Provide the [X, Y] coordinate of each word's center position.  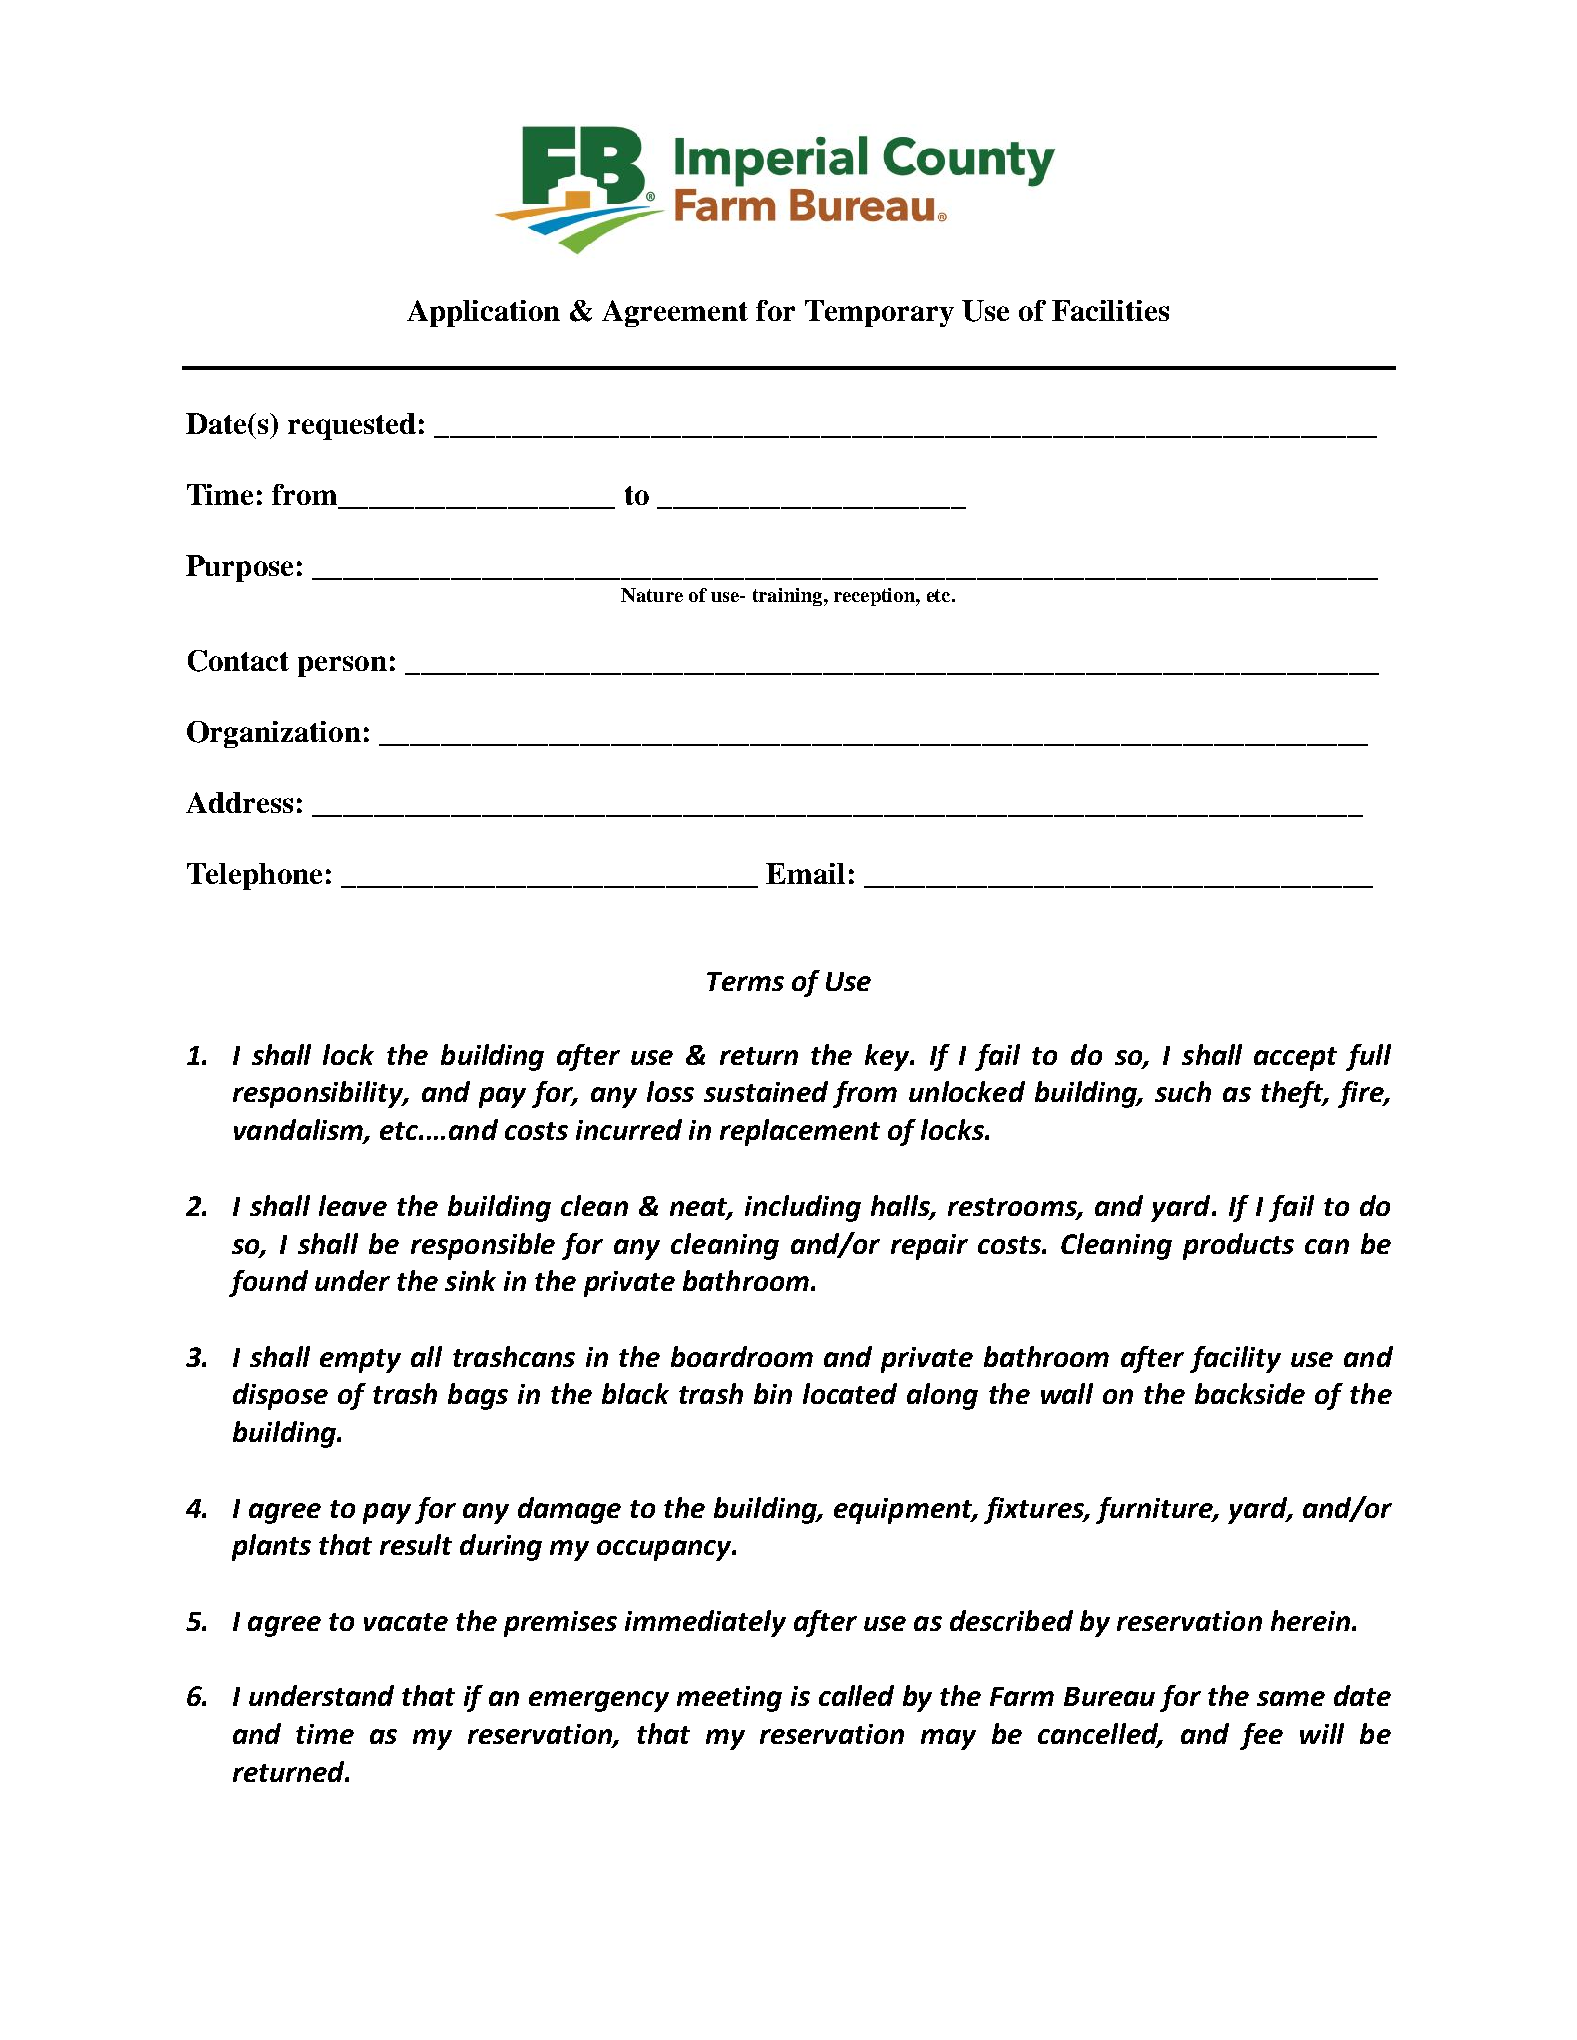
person [342, 666]
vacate [406, 1622]
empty [360, 1361]
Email [805, 873]
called [856, 1695]
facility [1235, 1359]
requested [352, 426]
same [1291, 1698]
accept [1295, 1059]
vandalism [299, 1131]
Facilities [1110, 310]
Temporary [879, 313]
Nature [652, 595]
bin [773, 1393]
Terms [745, 981]
